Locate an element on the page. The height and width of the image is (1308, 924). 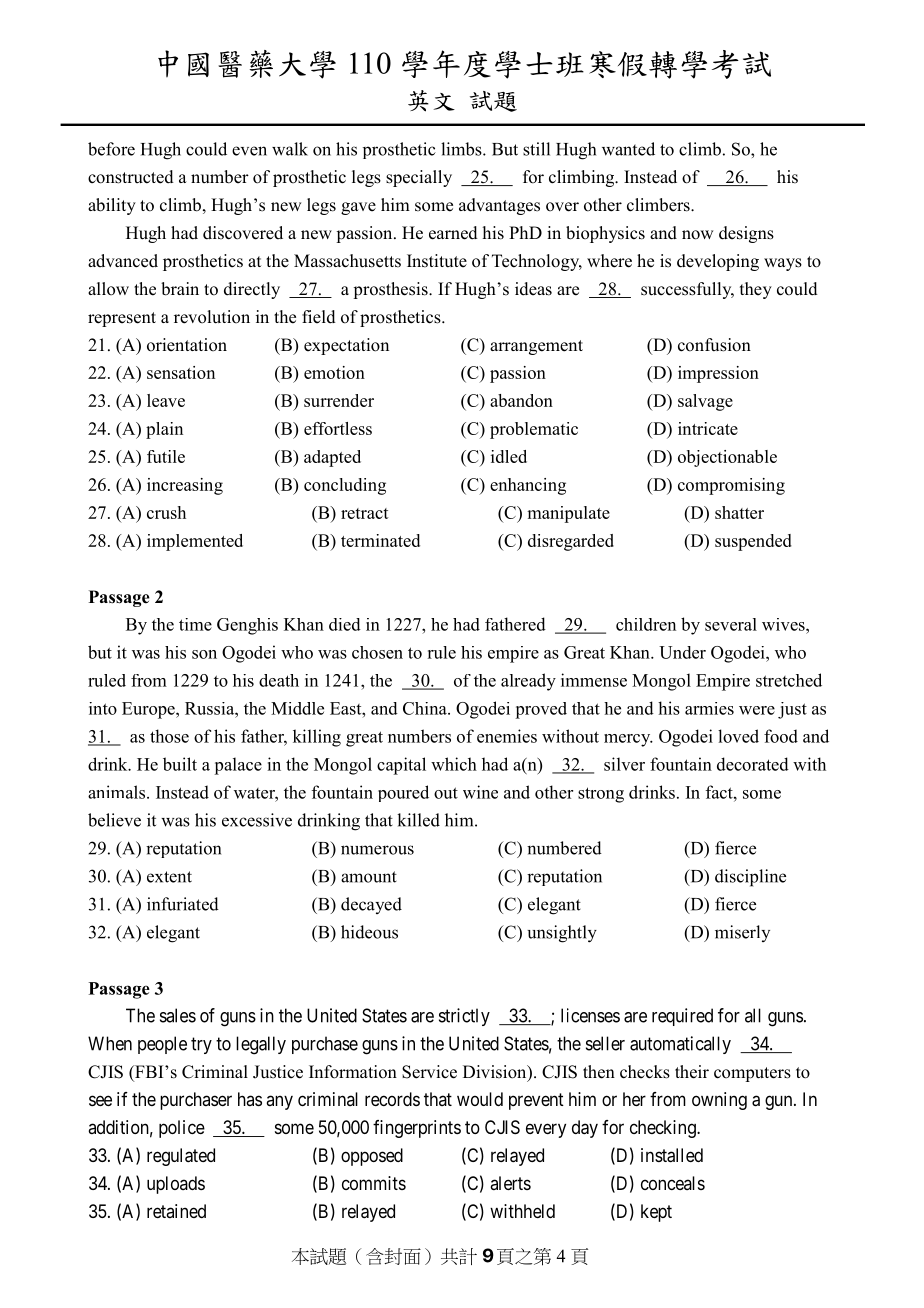
constructed is located at coordinates (131, 177).
